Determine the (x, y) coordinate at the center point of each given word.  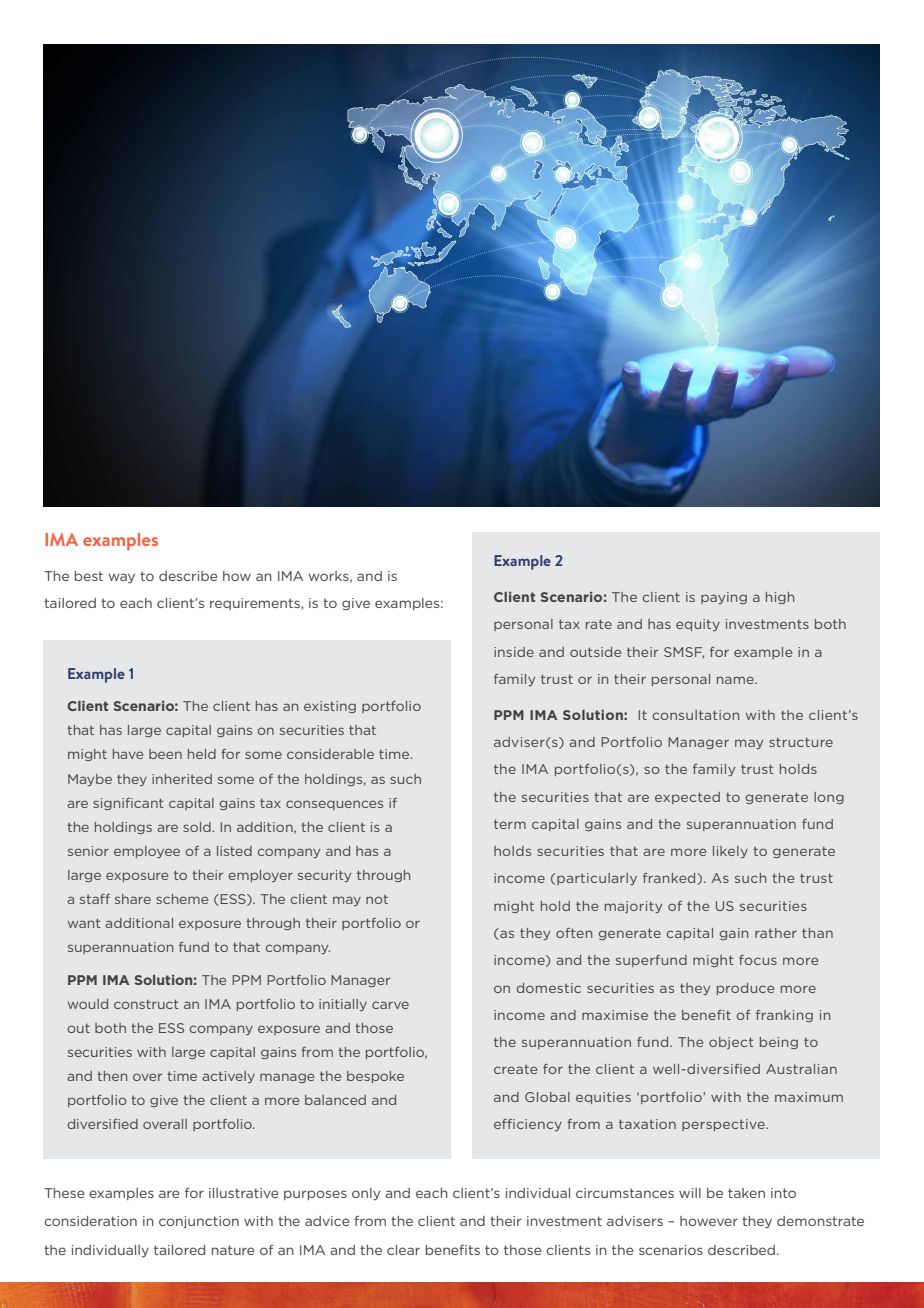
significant (128, 804)
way (122, 578)
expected (687, 798)
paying (724, 598)
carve (390, 1005)
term (510, 824)
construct (146, 1004)
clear (403, 1250)
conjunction (199, 1222)
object (731, 1043)
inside (514, 652)
